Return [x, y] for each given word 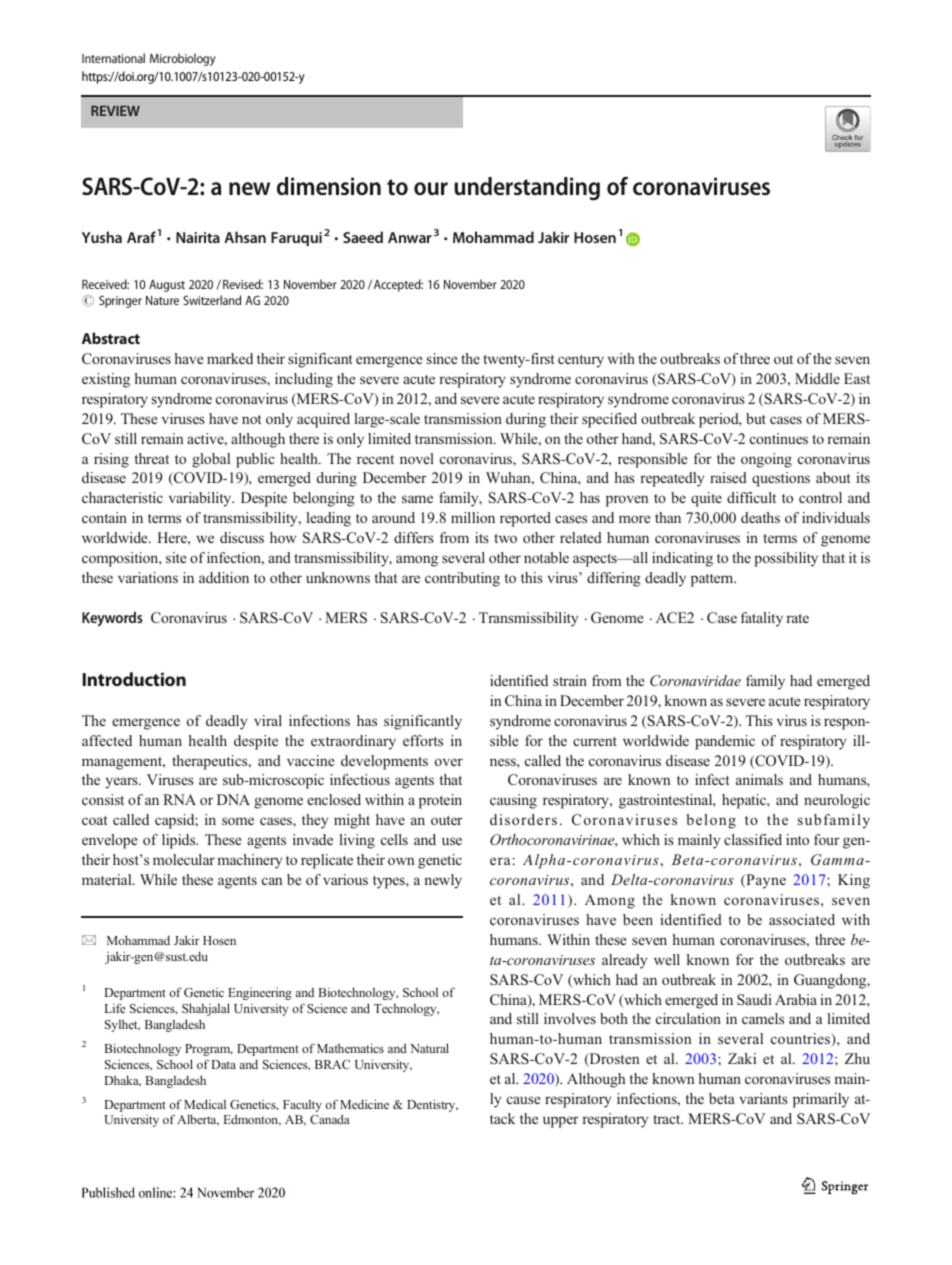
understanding [527, 189]
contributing [462, 579]
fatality [762, 619]
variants [763, 1098]
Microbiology [183, 59]
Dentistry [432, 1105]
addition [224, 577]
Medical [205, 1104]
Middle [817, 378]
